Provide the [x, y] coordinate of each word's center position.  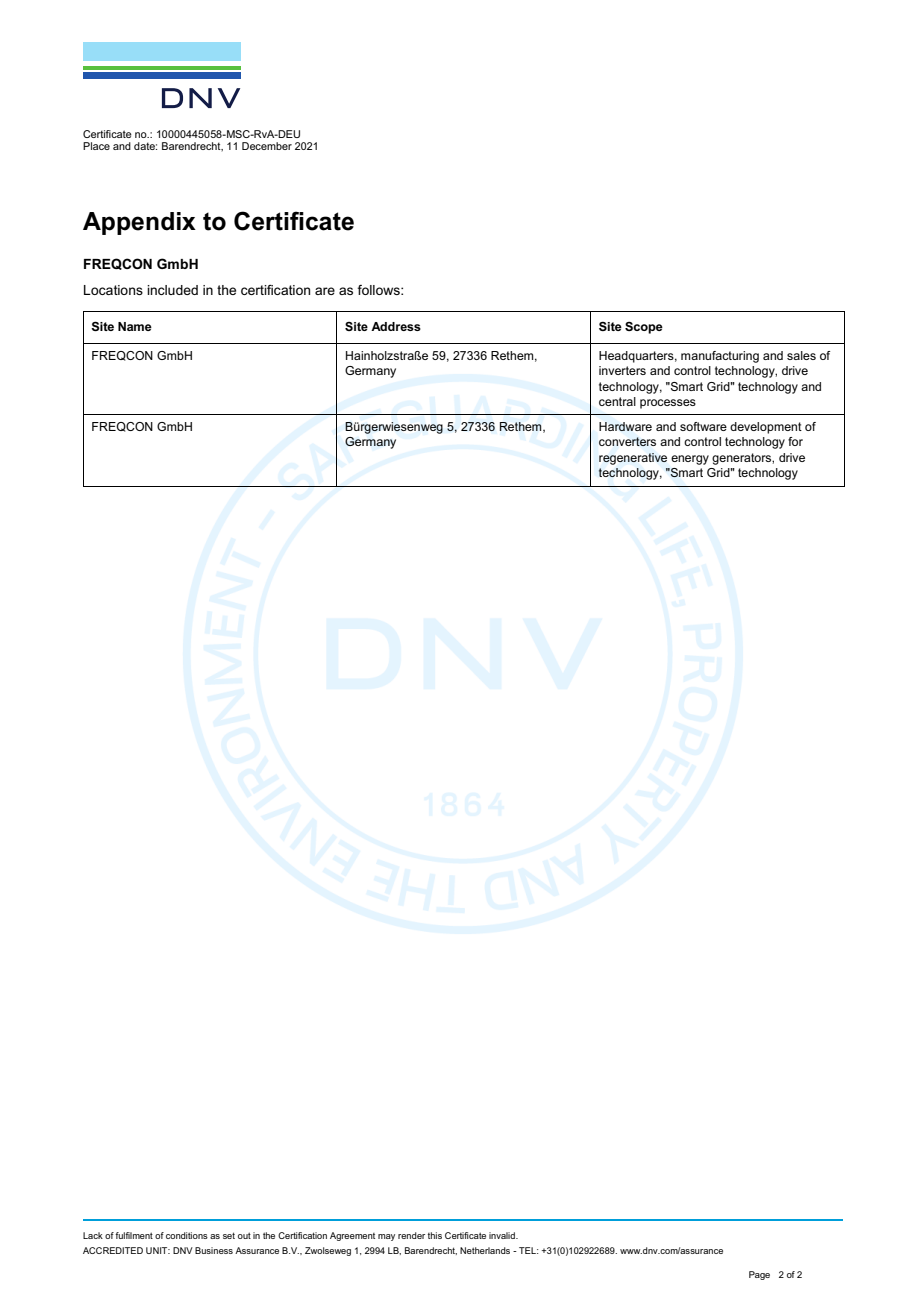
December [267, 146]
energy [690, 460]
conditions [187, 1235]
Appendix [139, 223]
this [435, 1235]
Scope [644, 328]
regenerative [633, 459]
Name [135, 326]
